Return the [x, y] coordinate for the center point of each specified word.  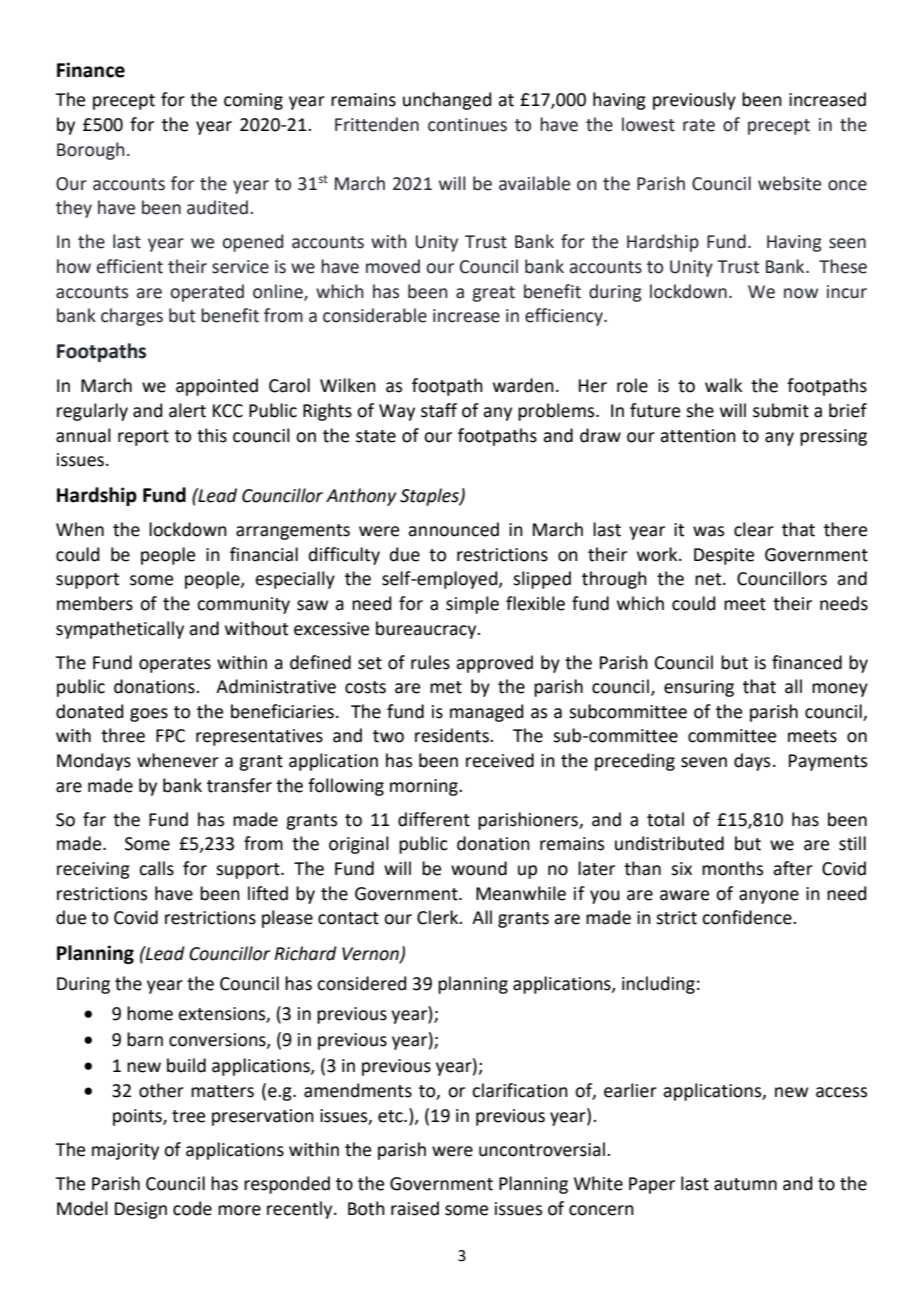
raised [415, 1208]
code [192, 1208]
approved [494, 664]
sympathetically [120, 630]
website [789, 183]
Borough [91, 151]
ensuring [699, 688]
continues [467, 125]
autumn [745, 1184]
